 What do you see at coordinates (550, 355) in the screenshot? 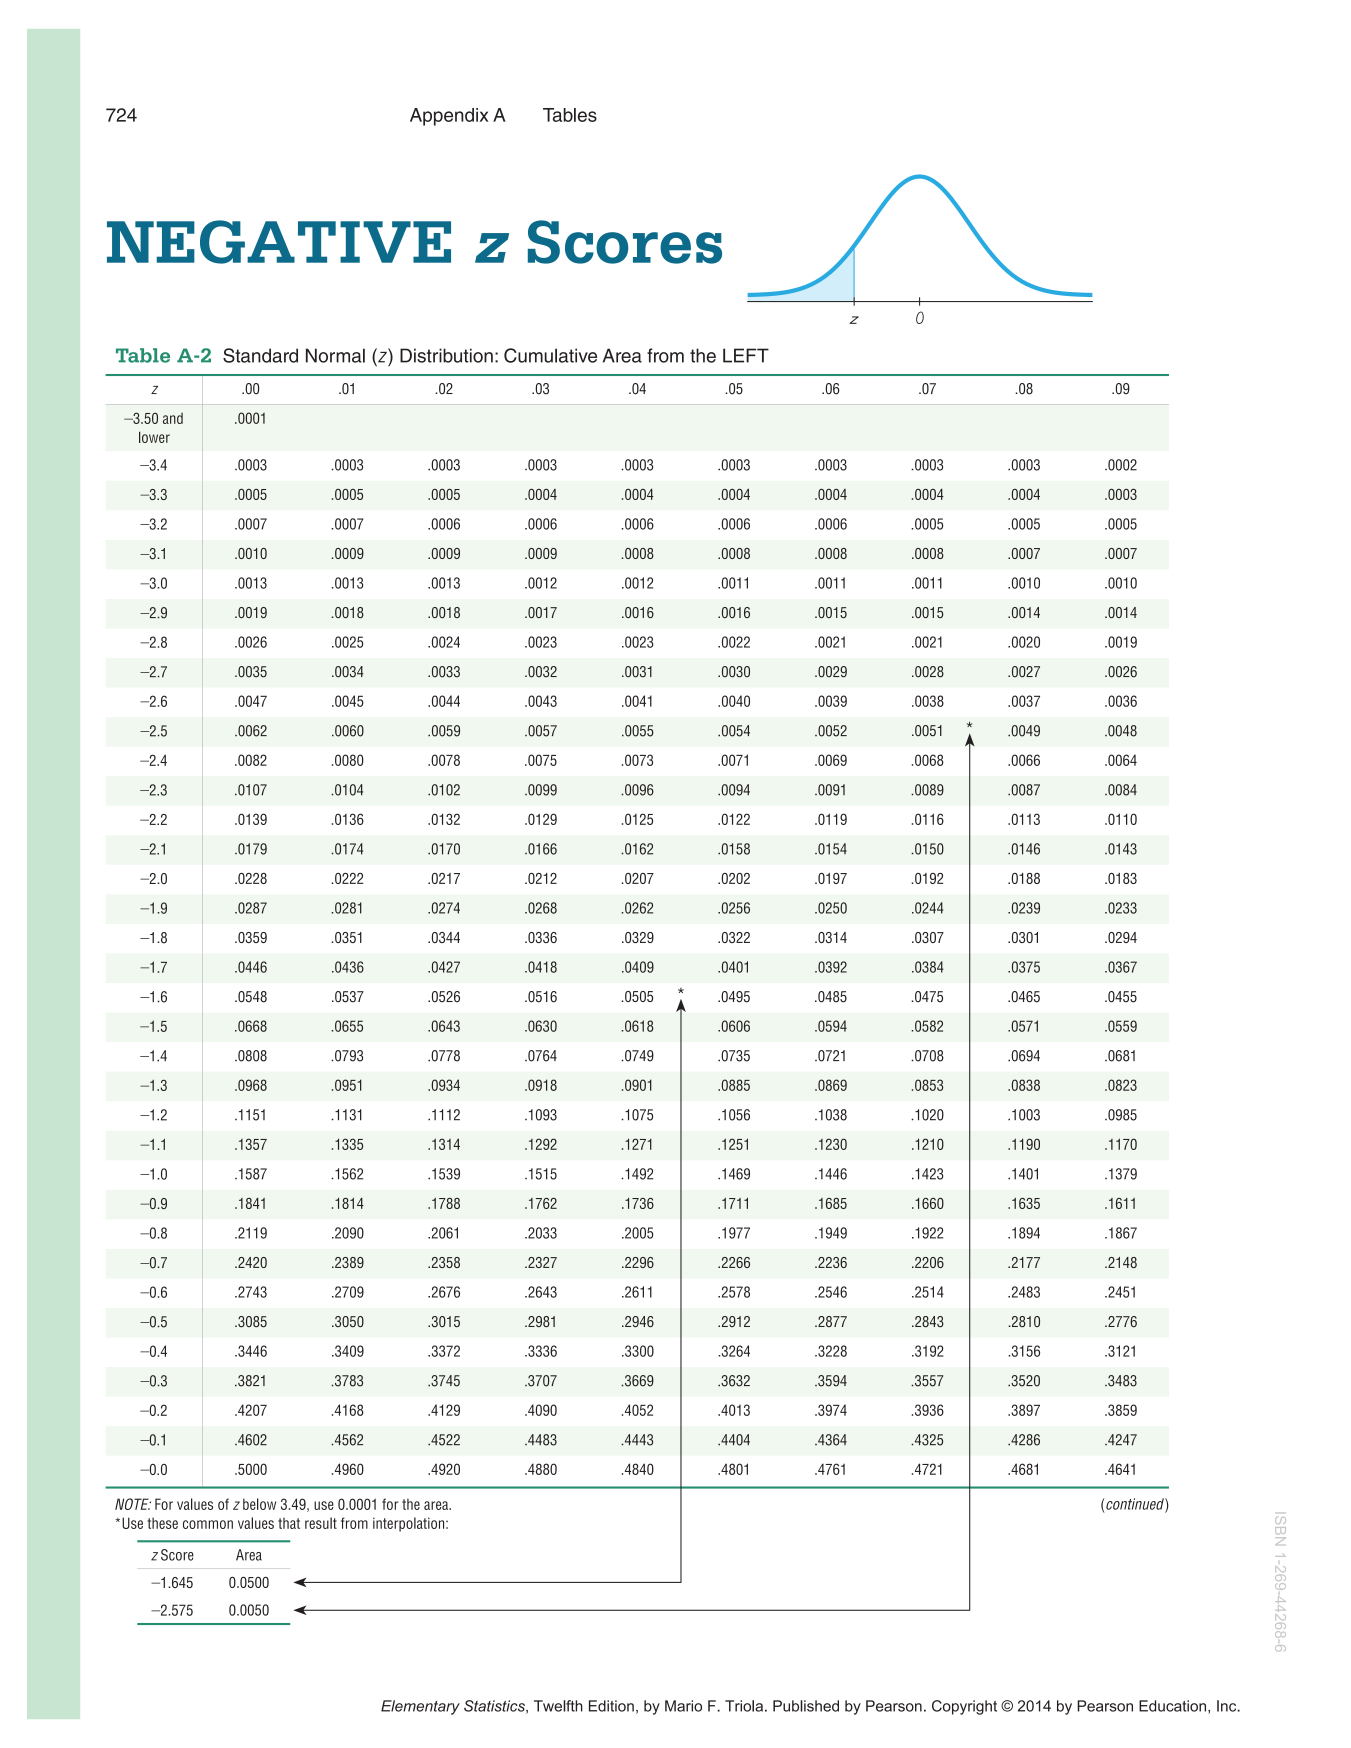
I see `Cumulative` at bounding box center [550, 355].
